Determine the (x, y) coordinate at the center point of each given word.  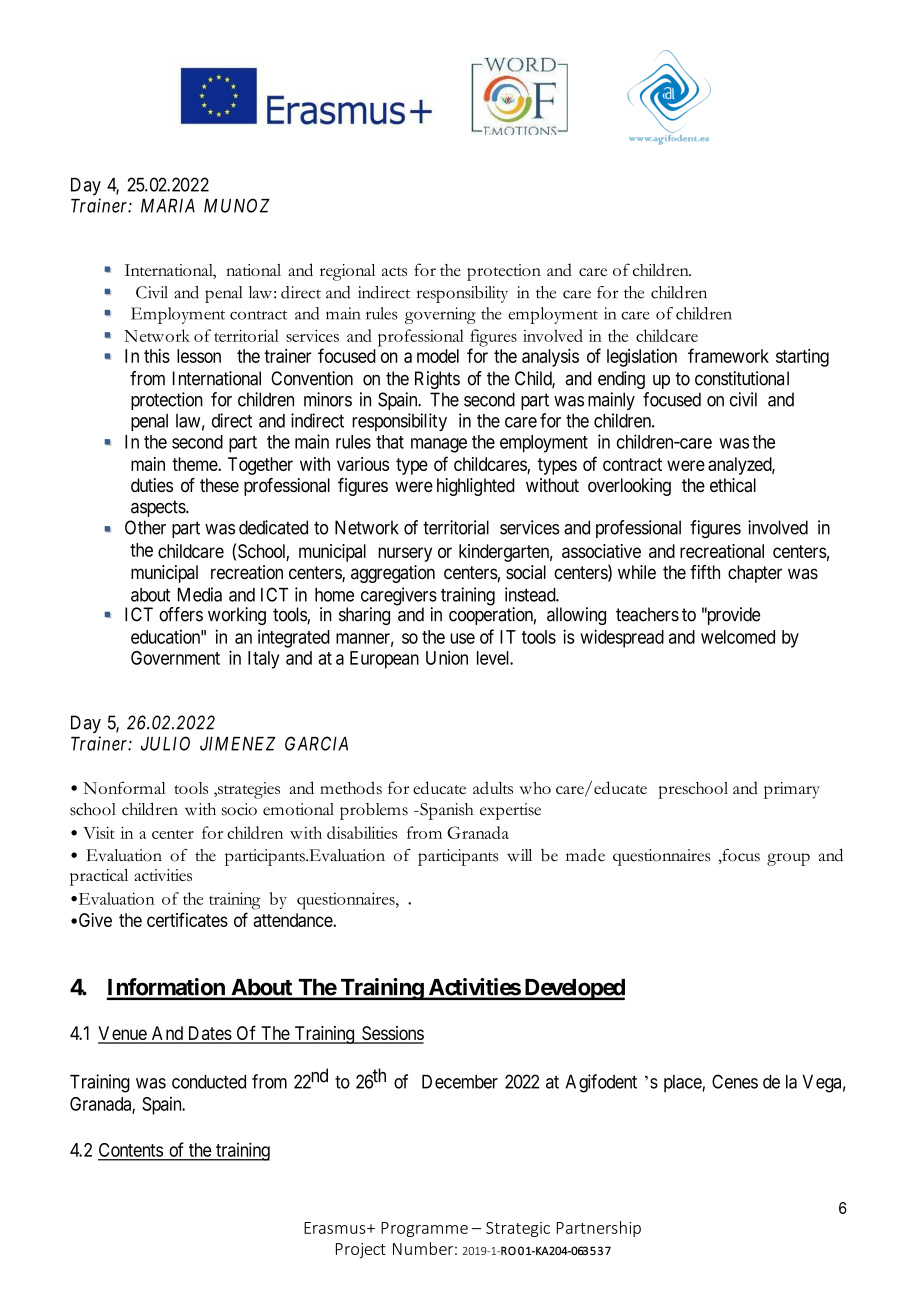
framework (728, 355)
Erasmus (336, 1228)
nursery (405, 554)
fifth (705, 572)
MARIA (168, 206)
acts (394, 271)
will (519, 855)
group (788, 859)
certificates (187, 919)
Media (200, 594)
